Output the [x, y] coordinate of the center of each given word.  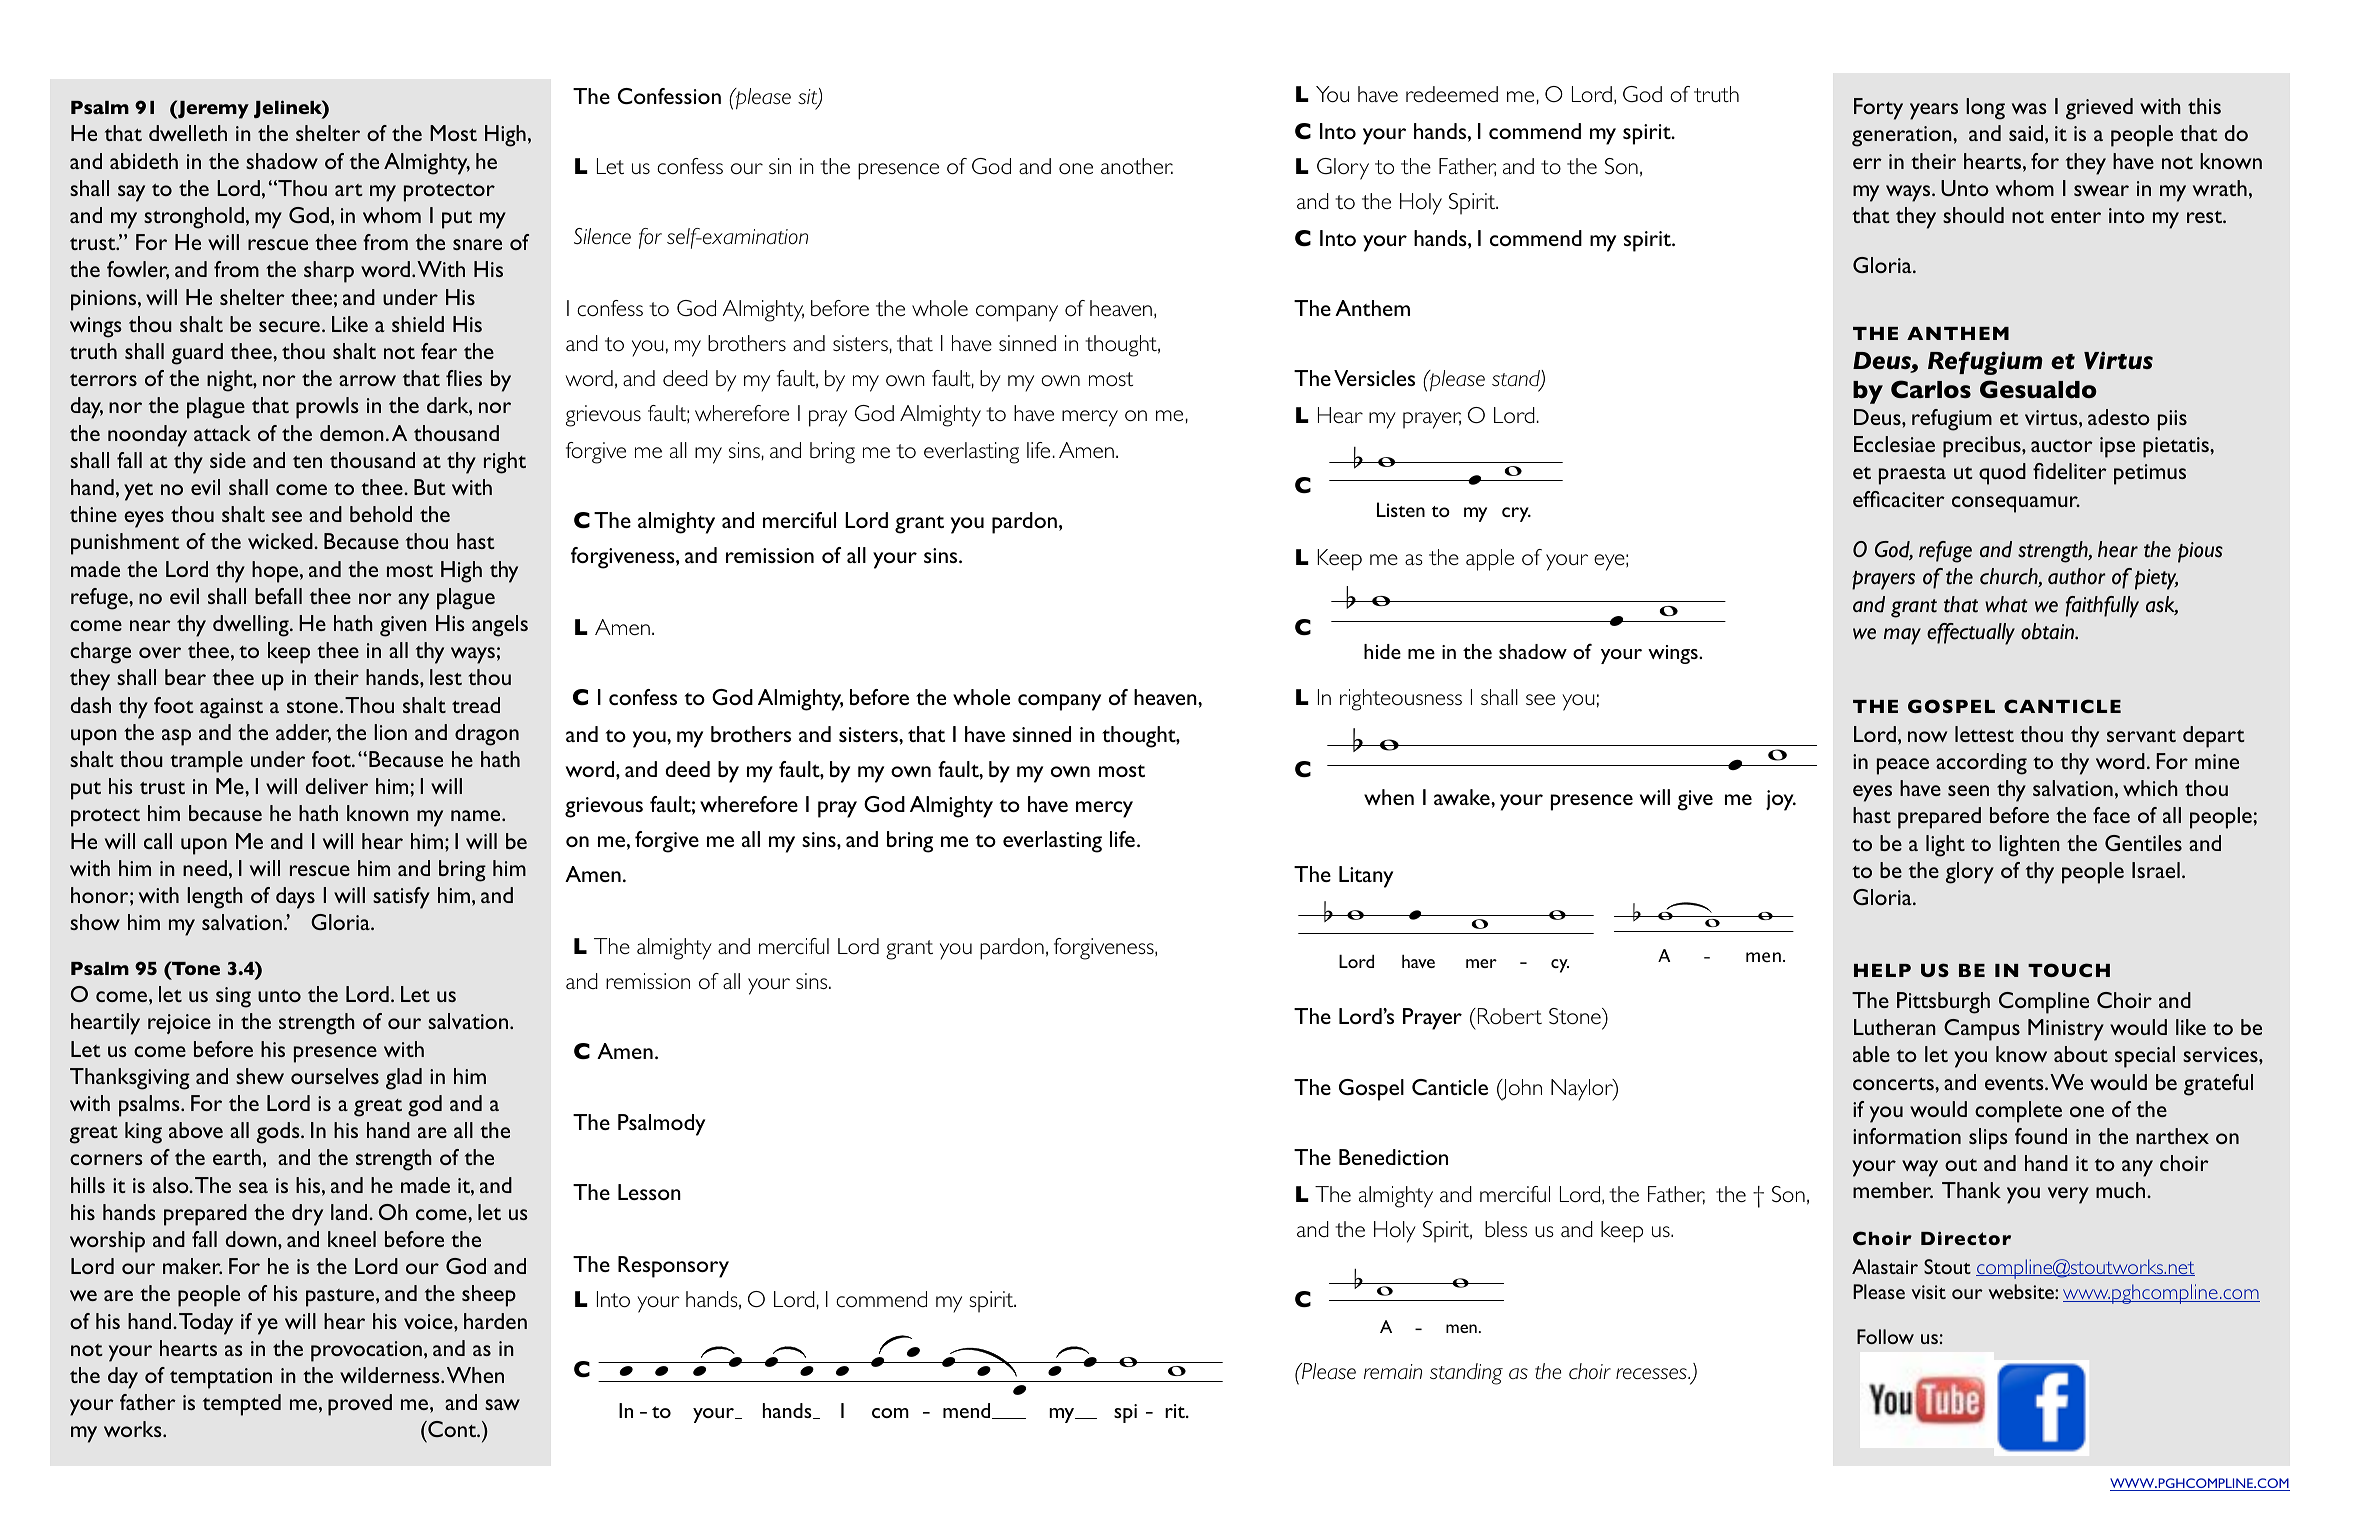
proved [360, 1405]
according [1981, 764]
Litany [1366, 877]
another [1137, 166]
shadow [282, 161]
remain [1393, 1371]
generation [1903, 136]
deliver [337, 786]
